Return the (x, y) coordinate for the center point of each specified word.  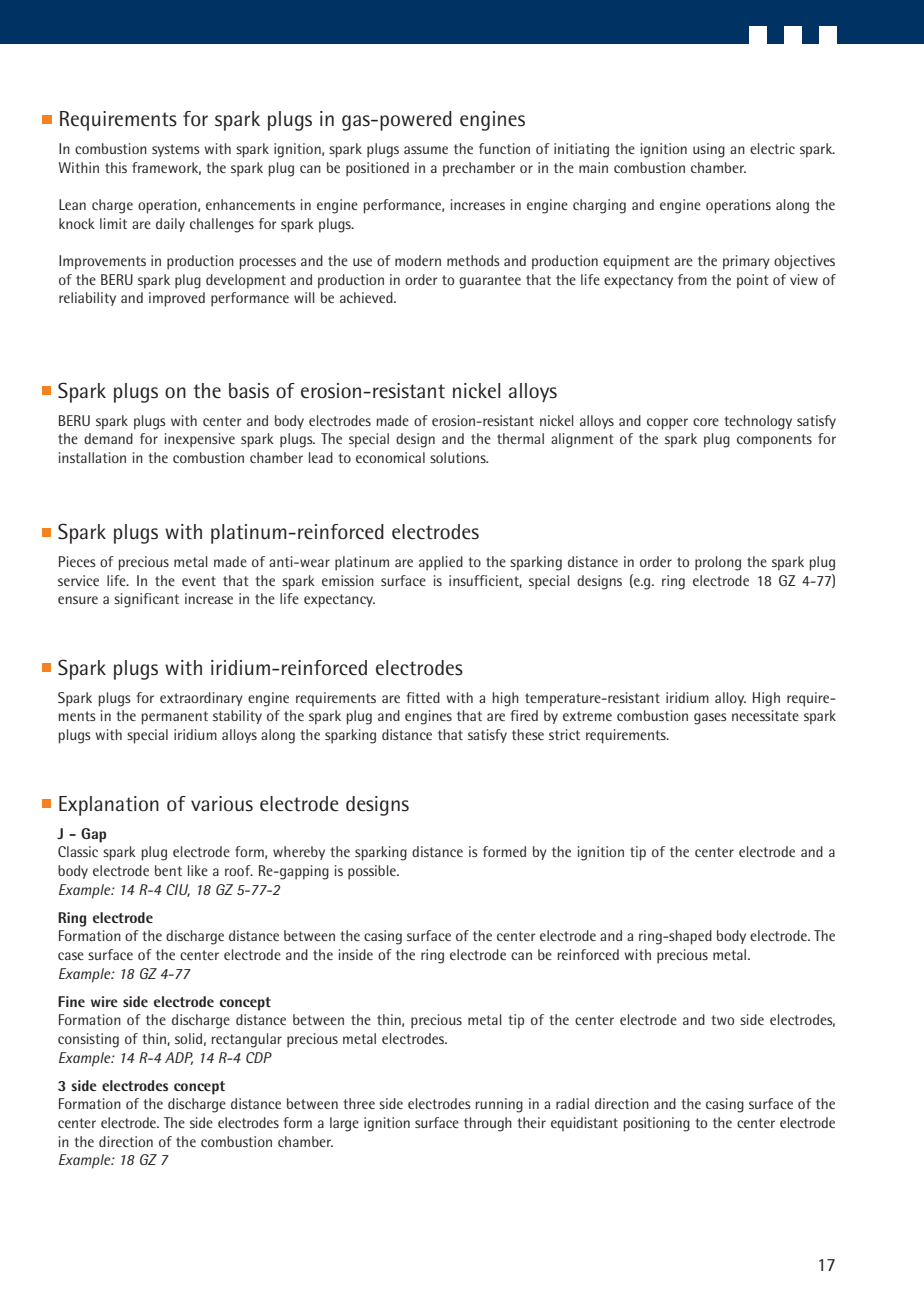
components (774, 441)
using (709, 150)
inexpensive (200, 440)
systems (176, 150)
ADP (179, 1058)
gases (710, 719)
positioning (657, 1124)
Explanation (109, 806)
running (499, 1105)
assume (426, 150)
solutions (459, 457)
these (528, 734)
